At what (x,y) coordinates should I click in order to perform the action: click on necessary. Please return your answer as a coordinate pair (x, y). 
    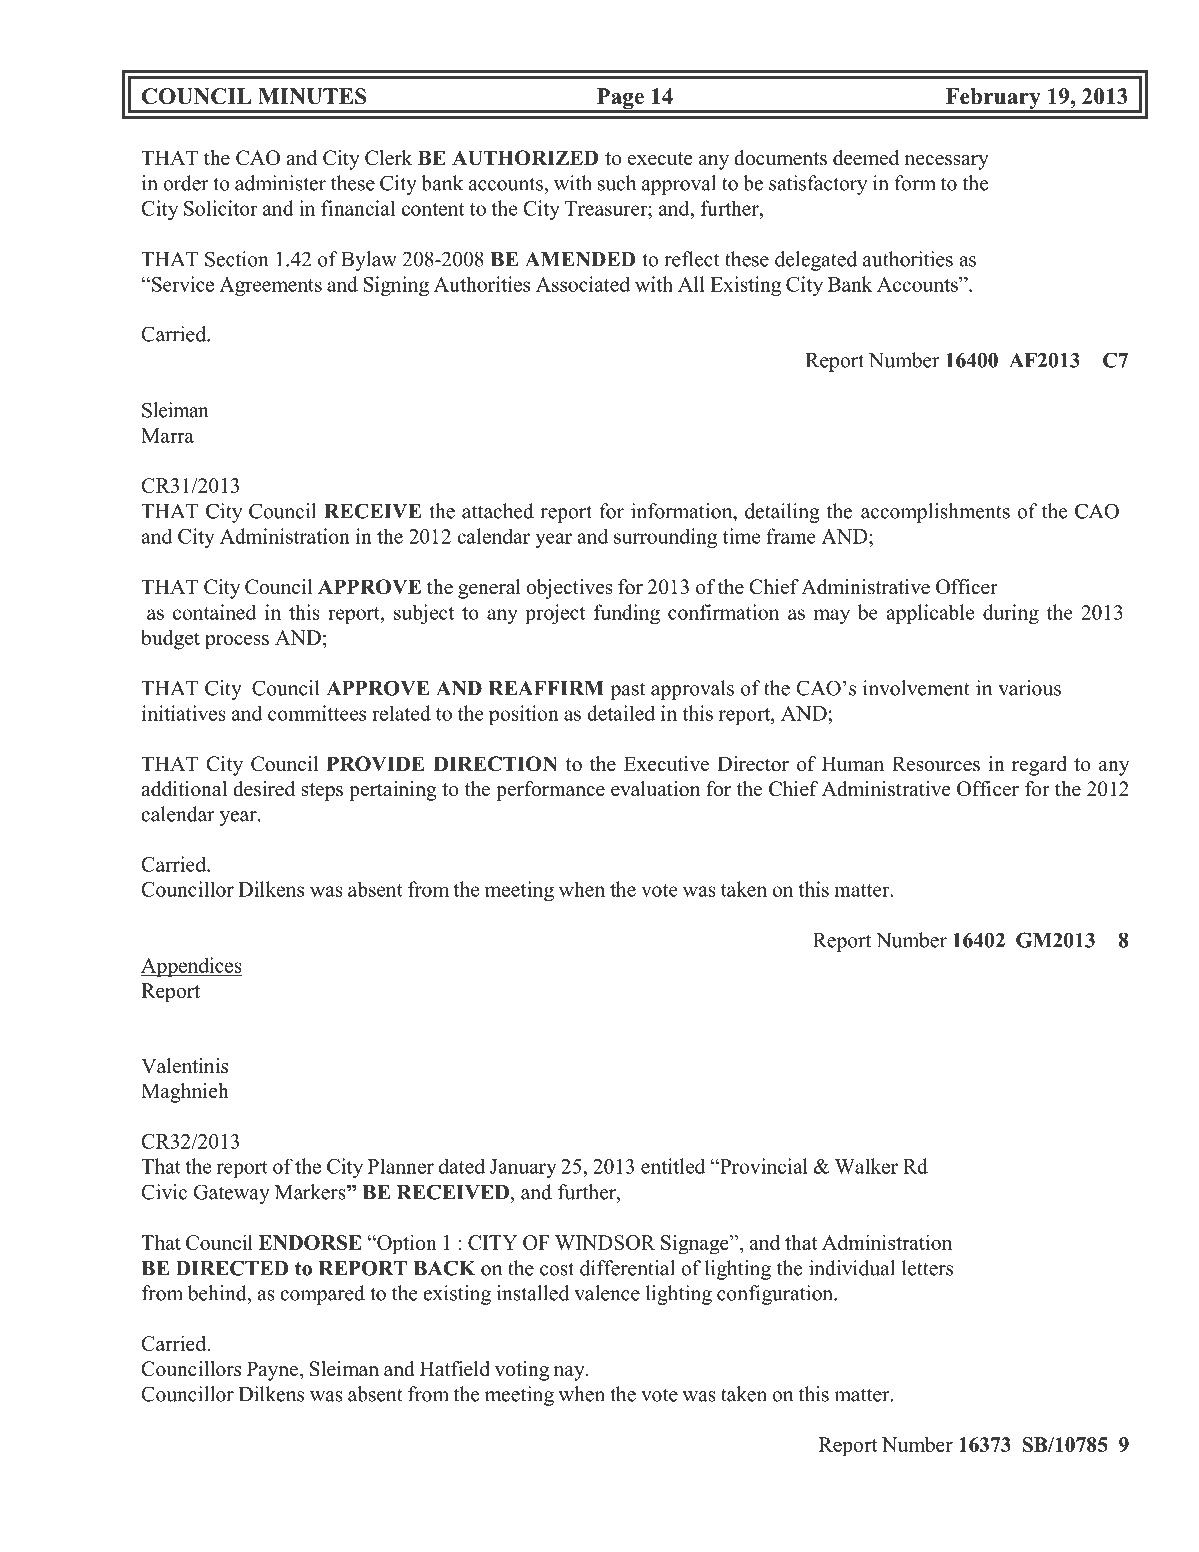
    Looking at the image, I should click on (947, 162).
